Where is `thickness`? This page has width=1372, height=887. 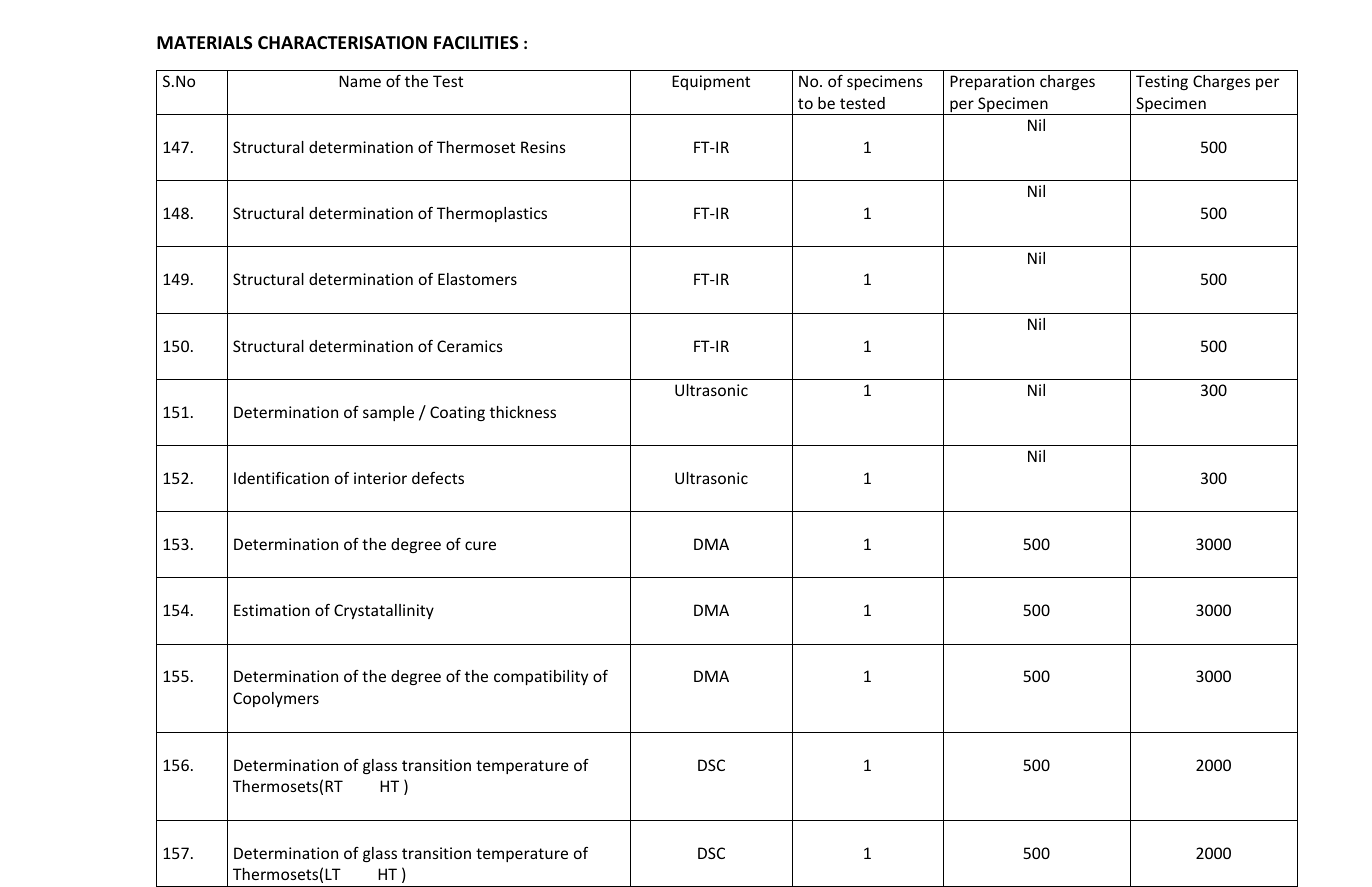
thickness is located at coordinates (523, 412).
